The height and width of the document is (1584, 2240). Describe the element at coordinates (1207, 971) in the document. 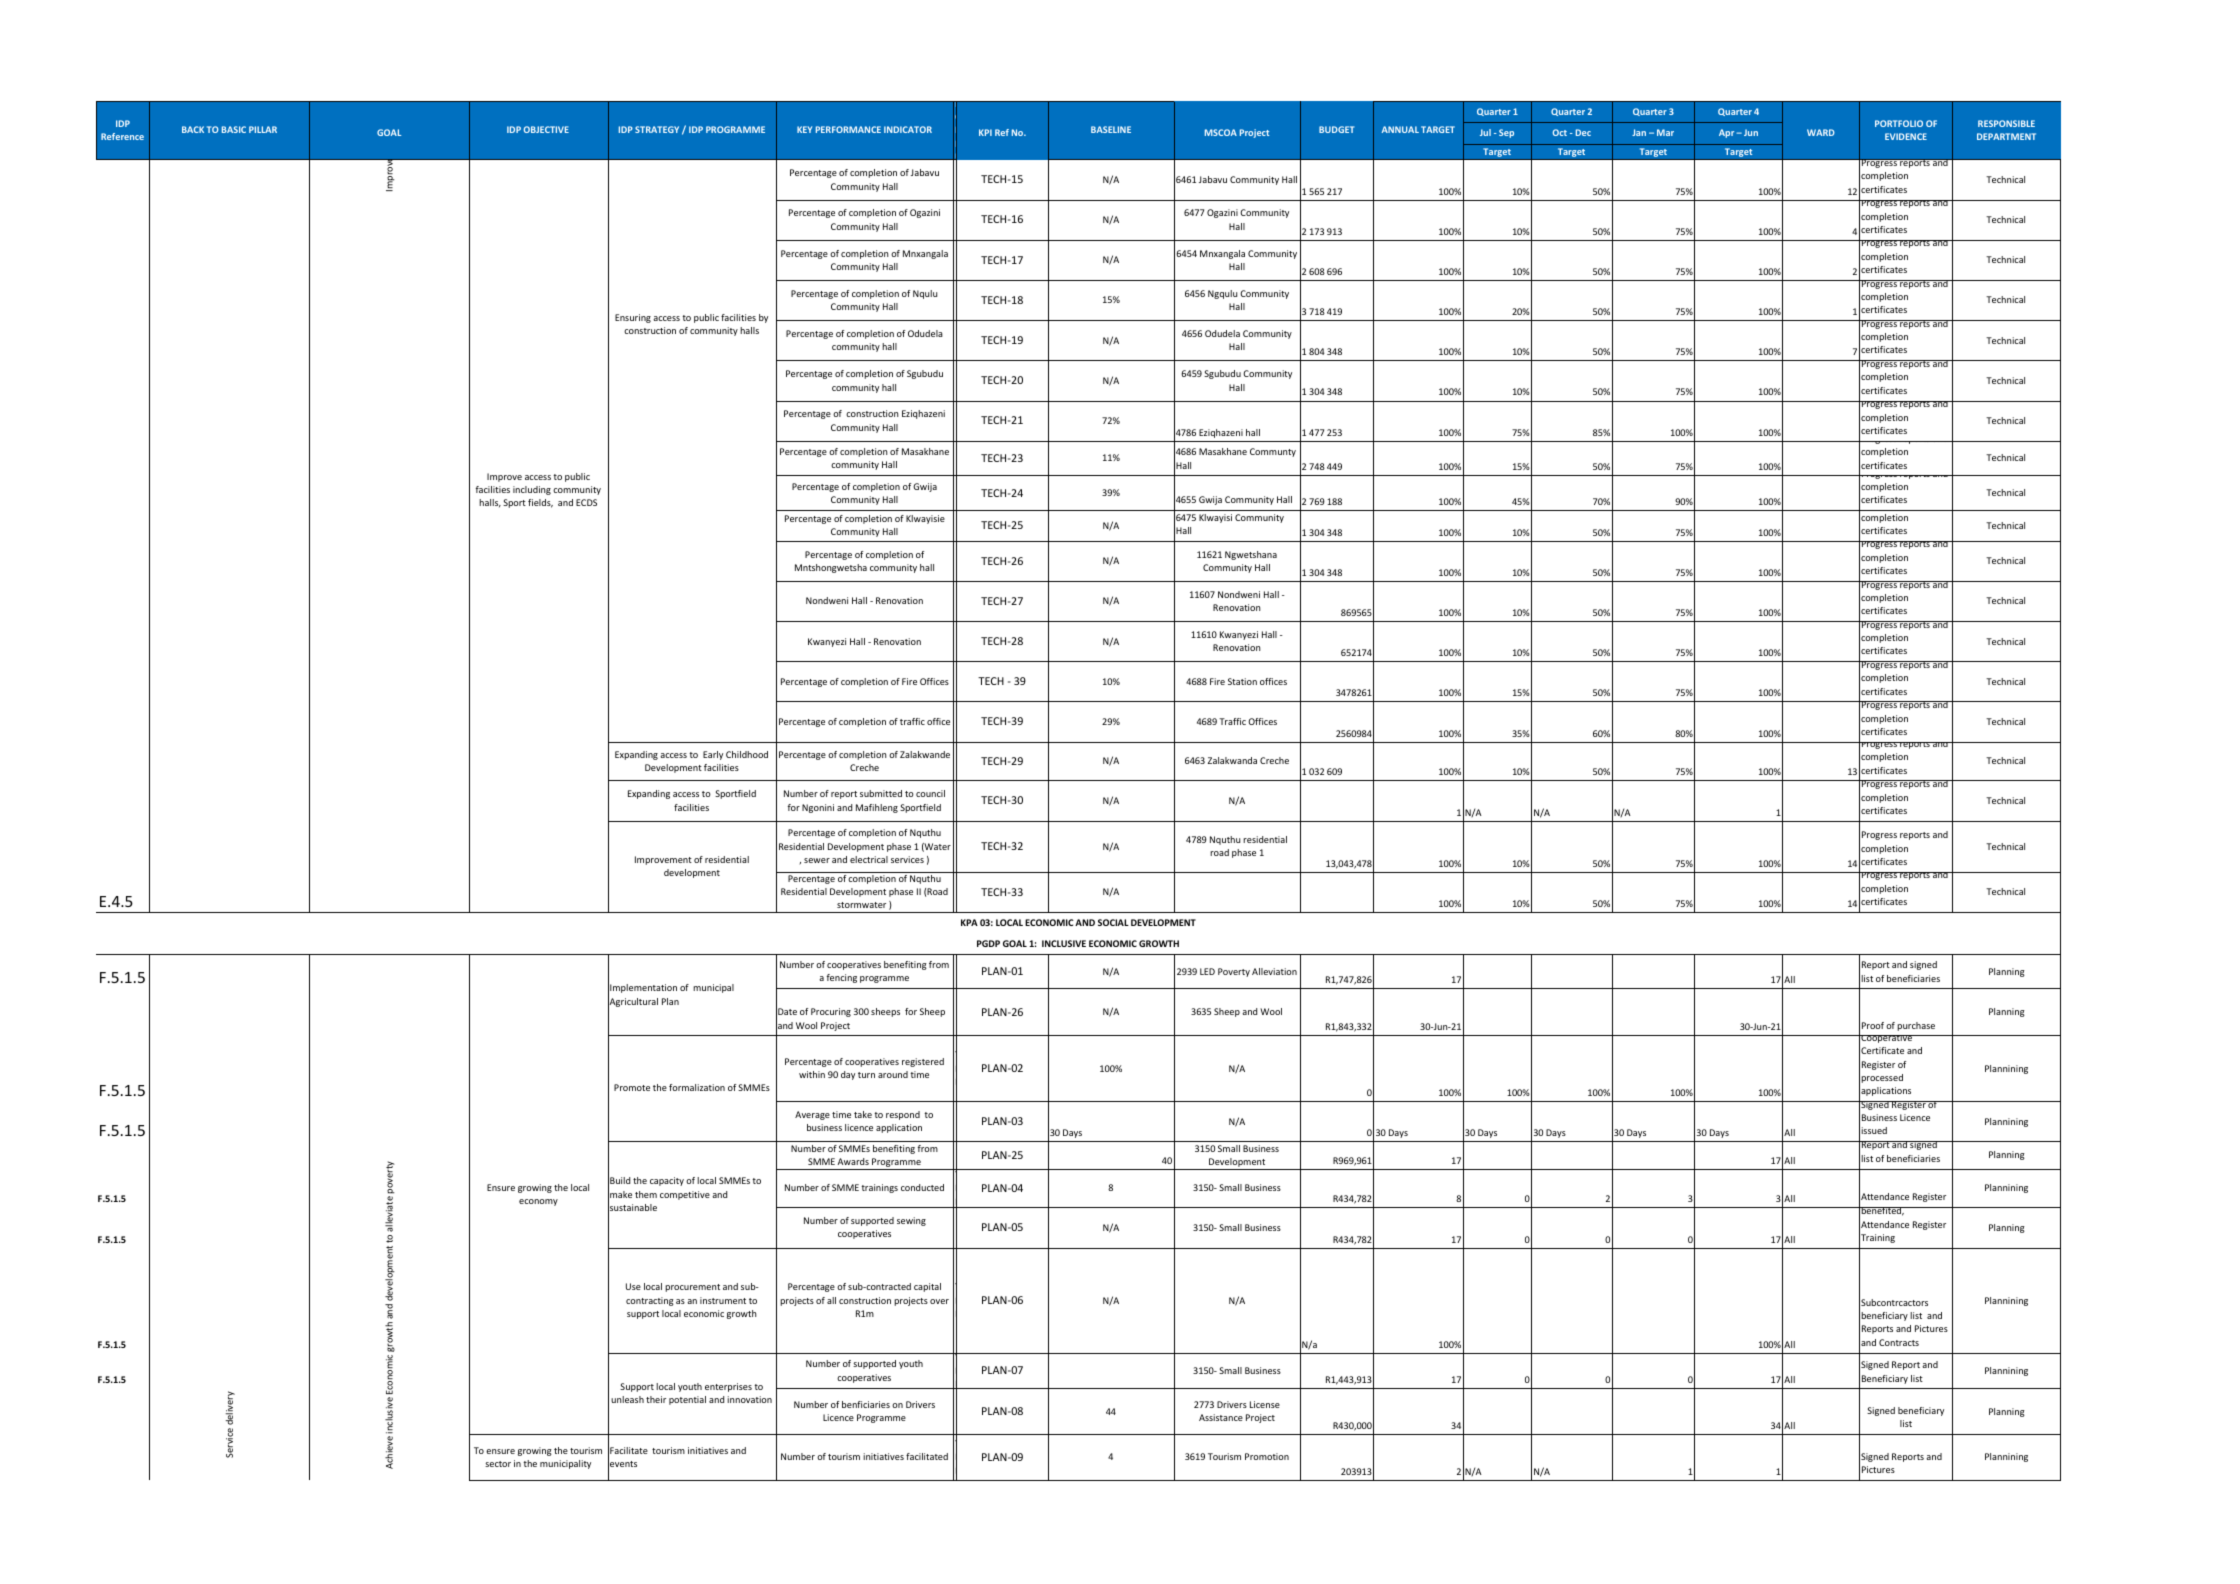

I see `LED` at that location.
